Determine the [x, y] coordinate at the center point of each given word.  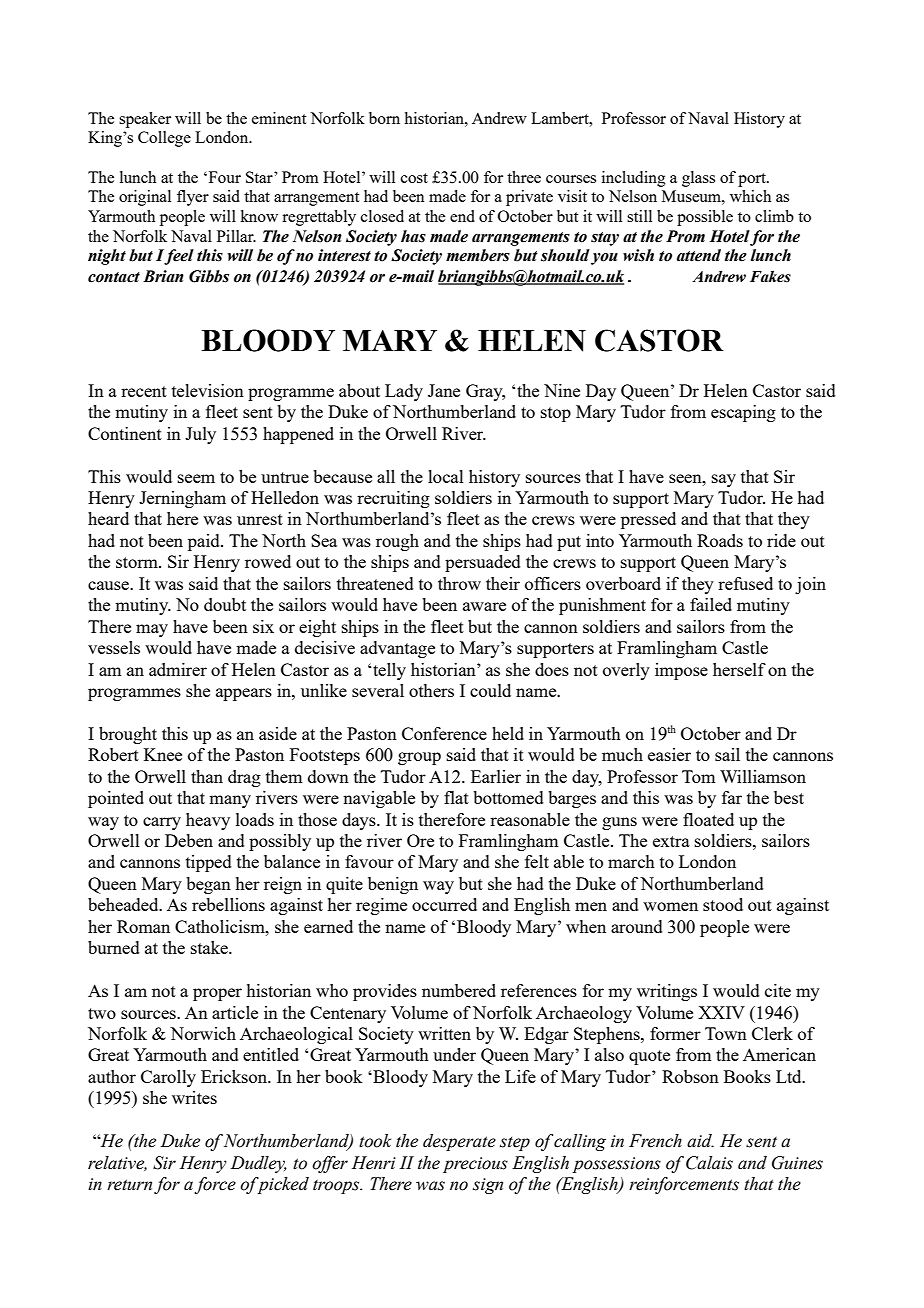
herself [739, 669]
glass [698, 179]
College [164, 139]
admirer [178, 669]
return [129, 1185]
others [431, 690]
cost [414, 178]
